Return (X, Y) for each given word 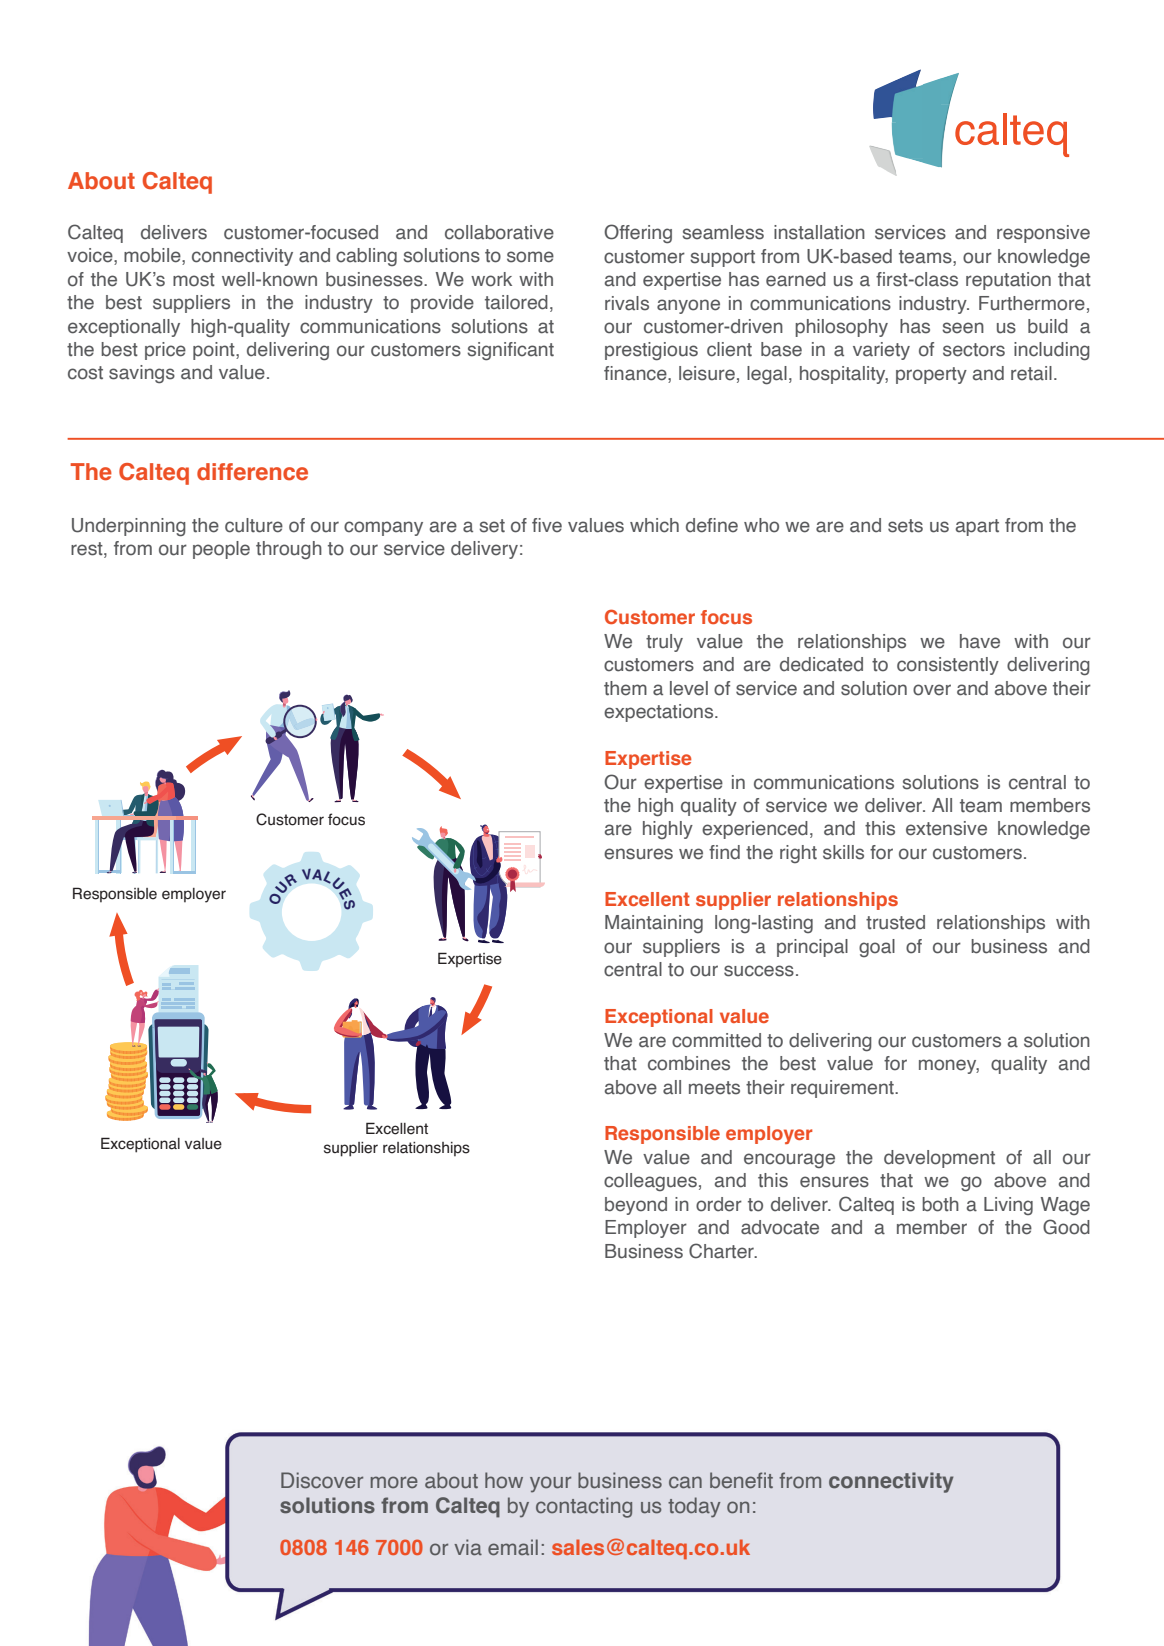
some (530, 257)
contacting (584, 1507)
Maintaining (654, 924)
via (468, 1547)
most (194, 280)
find (724, 852)
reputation (1008, 281)
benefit (741, 1480)
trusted (895, 922)
